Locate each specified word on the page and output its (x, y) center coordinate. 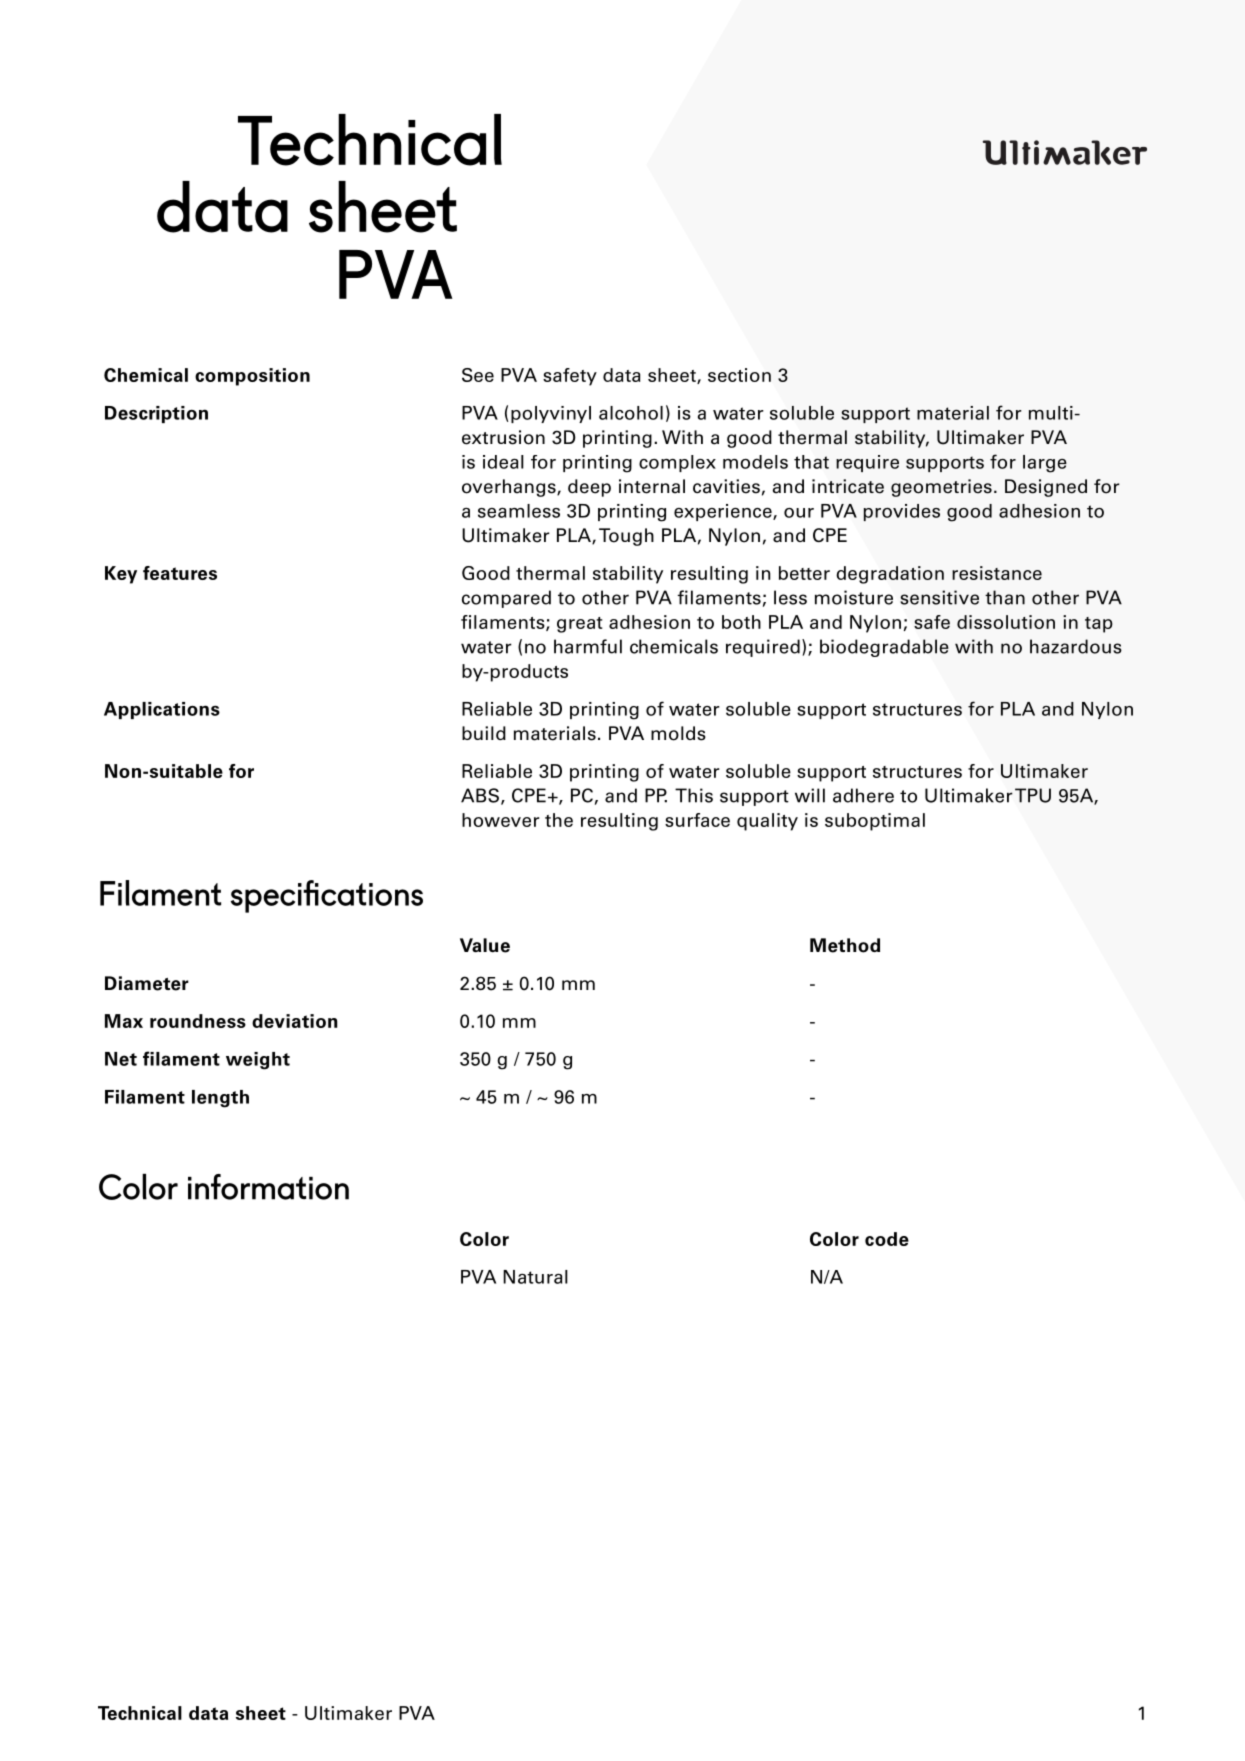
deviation (295, 1021)
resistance (997, 573)
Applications (162, 710)
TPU (1033, 795)
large (1045, 464)
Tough (626, 537)
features (180, 573)
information (268, 1187)
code (887, 1239)
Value (485, 945)
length (220, 1099)
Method (845, 945)
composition (252, 377)
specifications (327, 896)
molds (678, 733)
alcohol (631, 413)
